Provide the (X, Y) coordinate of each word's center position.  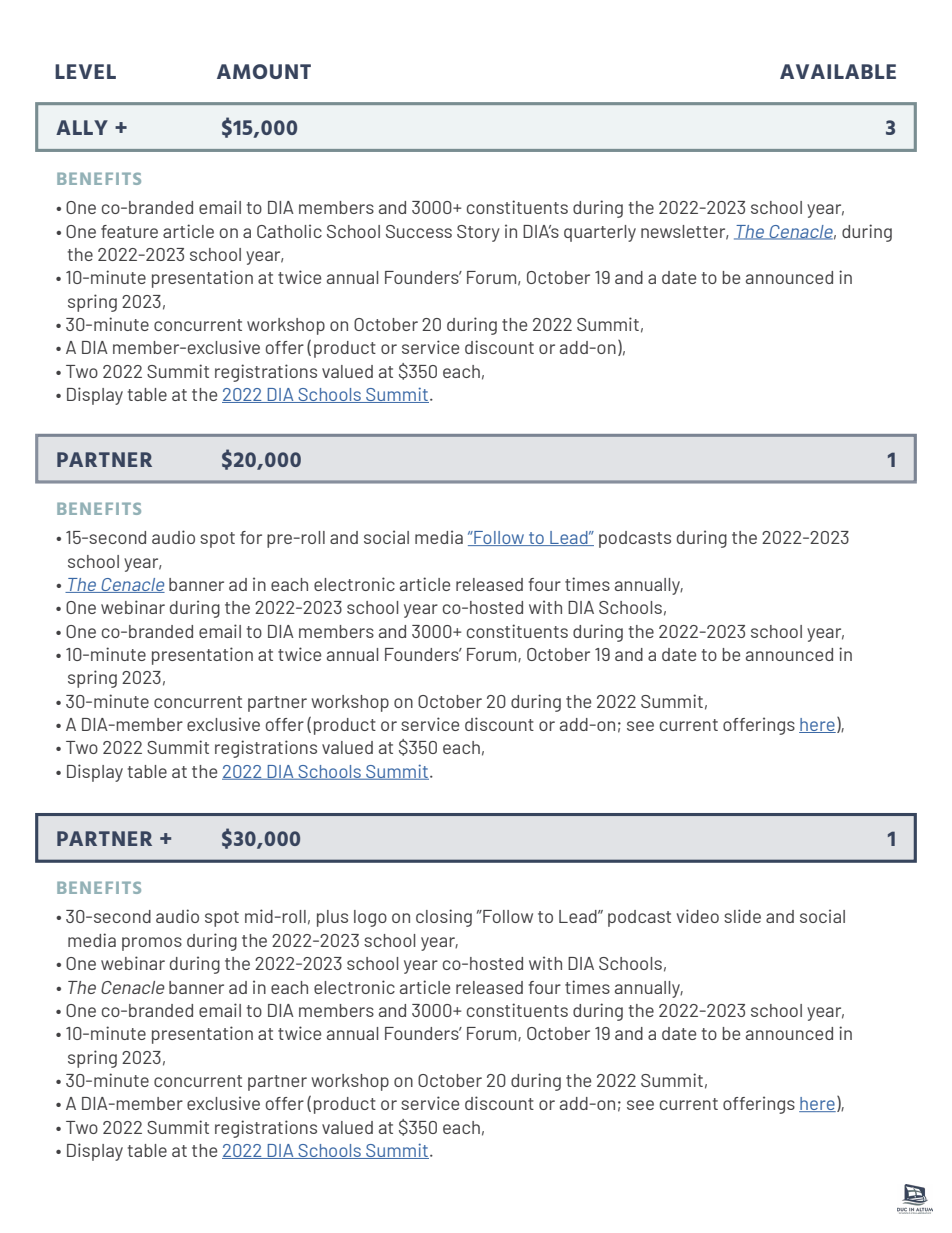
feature (129, 231)
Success (419, 231)
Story (478, 233)
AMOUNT (264, 71)
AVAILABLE (838, 71)
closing (444, 918)
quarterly (600, 233)
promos (152, 944)
